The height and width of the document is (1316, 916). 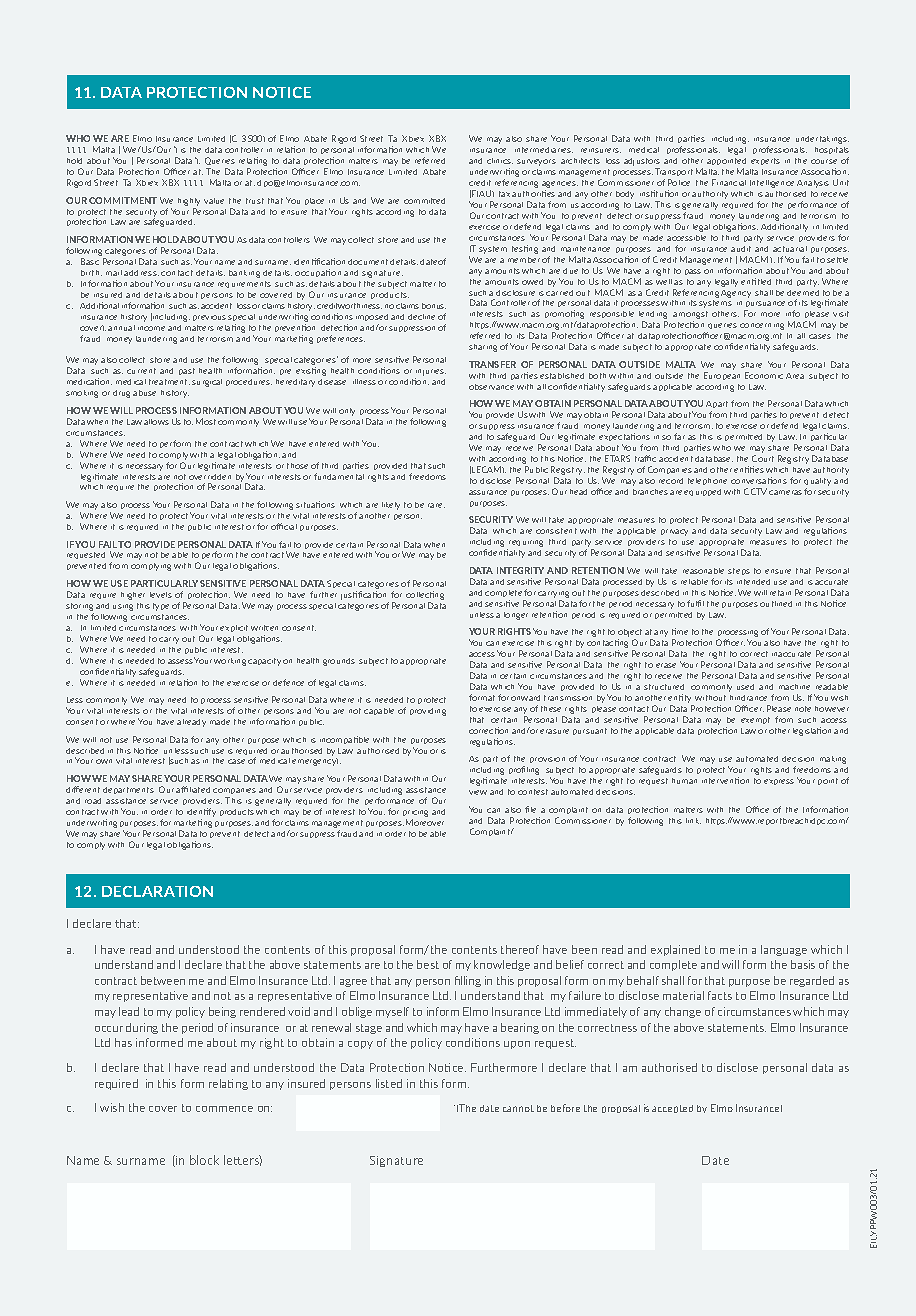 What do you see at coordinates (204, 1160) in the document?
I see `block` at bounding box center [204, 1160].
